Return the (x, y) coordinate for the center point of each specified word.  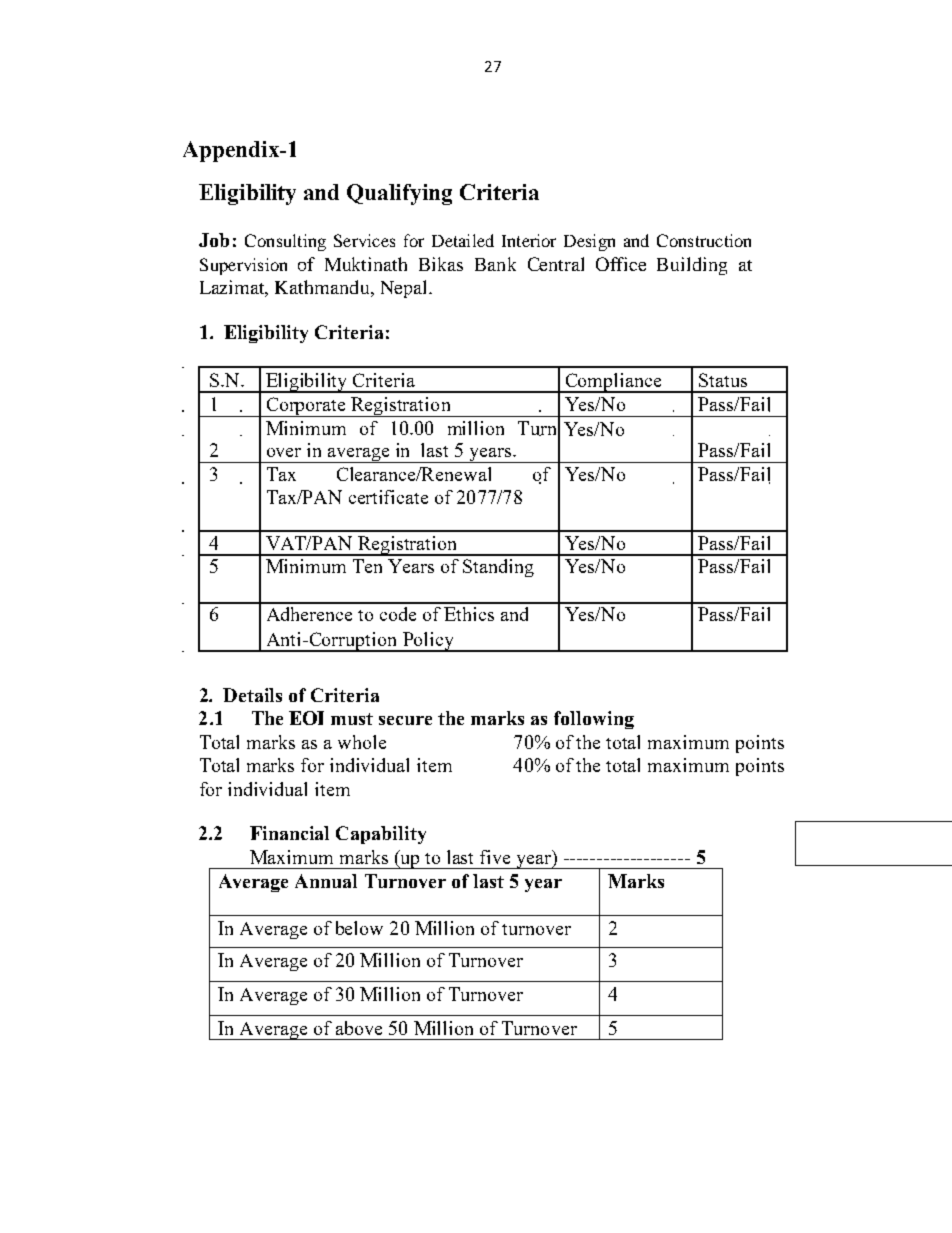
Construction (704, 240)
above (359, 1028)
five (495, 857)
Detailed (463, 240)
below (359, 928)
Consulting (285, 242)
